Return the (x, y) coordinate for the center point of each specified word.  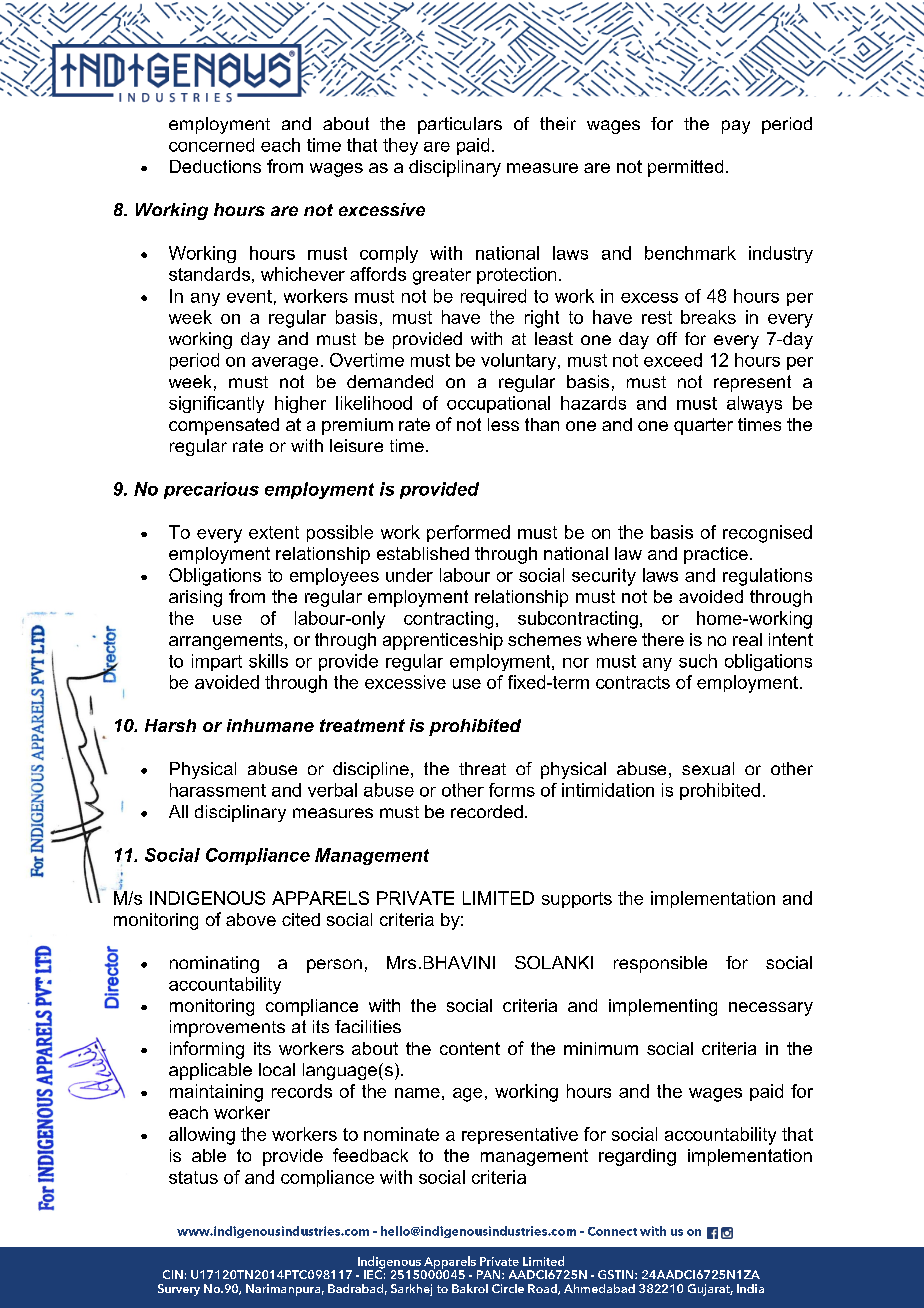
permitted (685, 168)
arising (195, 598)
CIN (173, 1274)
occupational (498, 404)
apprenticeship (443, 641)
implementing (663, 1007)
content (470, 1048)
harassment (218, 790)
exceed (673, 360)
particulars (460, 125)
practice (716, 555)
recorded (487, 811)
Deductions (215, 166)
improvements (227, 1028)
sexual (708, 768)
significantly (216, 404)
